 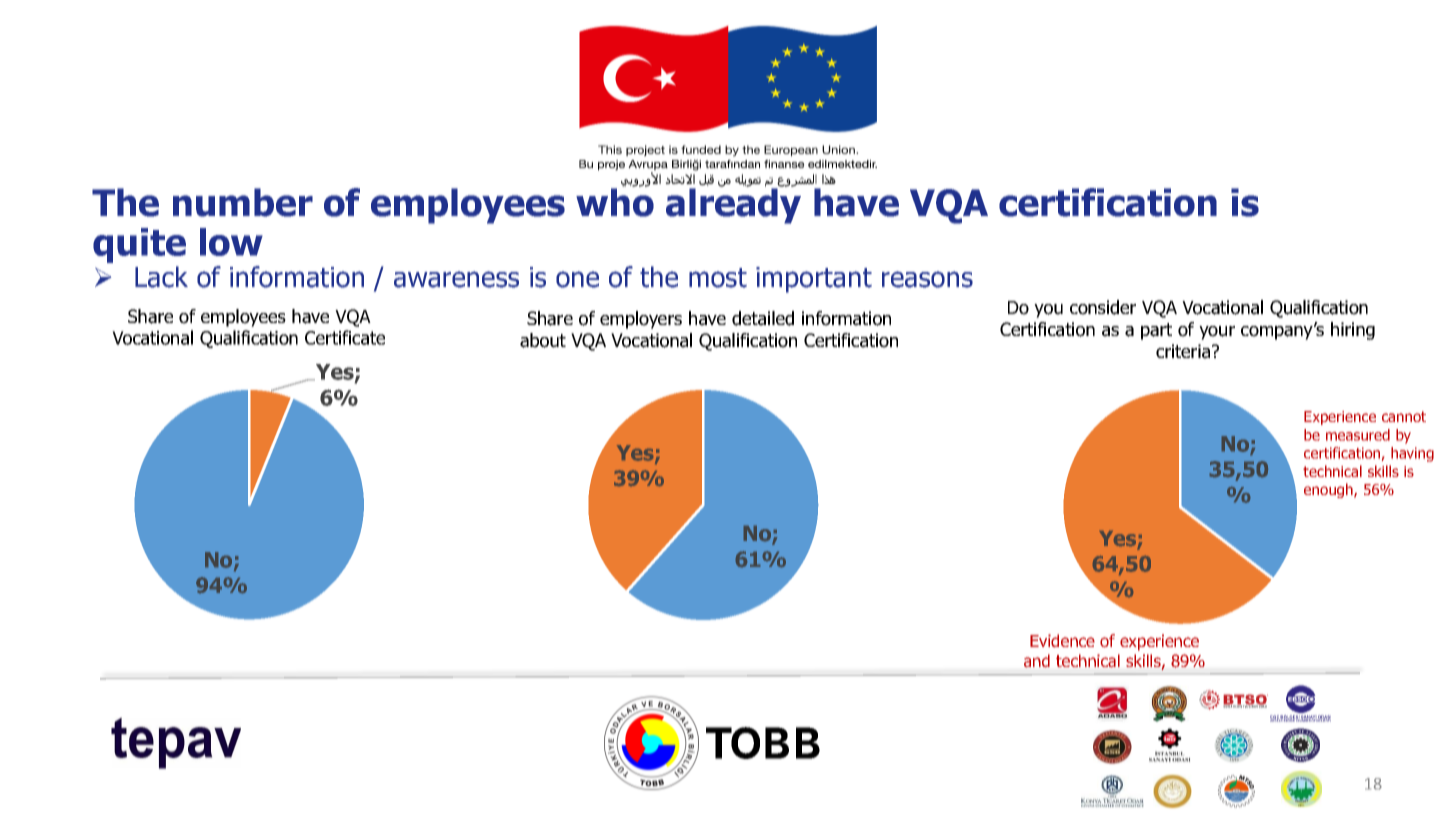 I want to click on enough, so click(x=1329, y=490).
